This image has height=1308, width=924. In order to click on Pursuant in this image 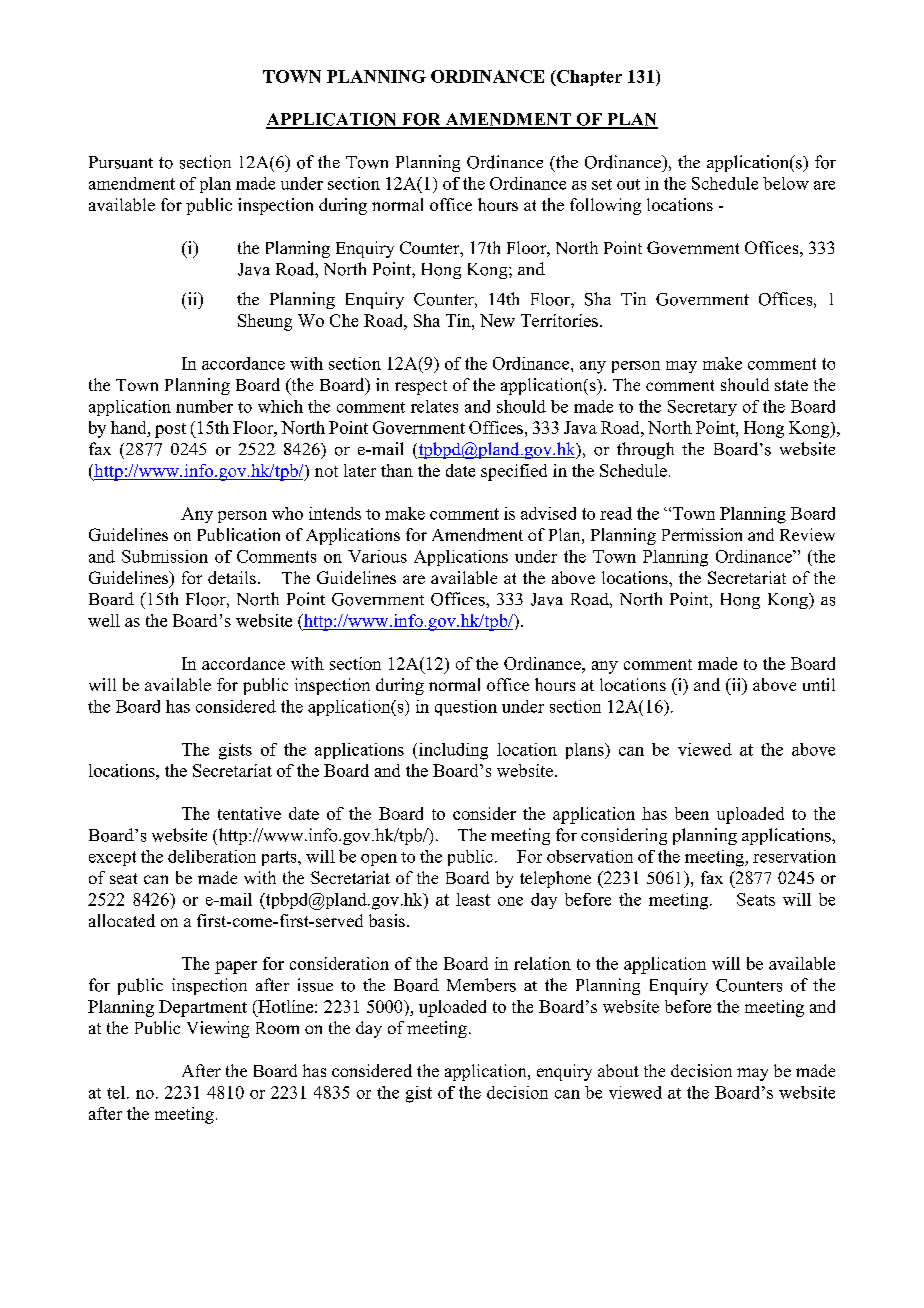, I will do `click(121, 162)`.
